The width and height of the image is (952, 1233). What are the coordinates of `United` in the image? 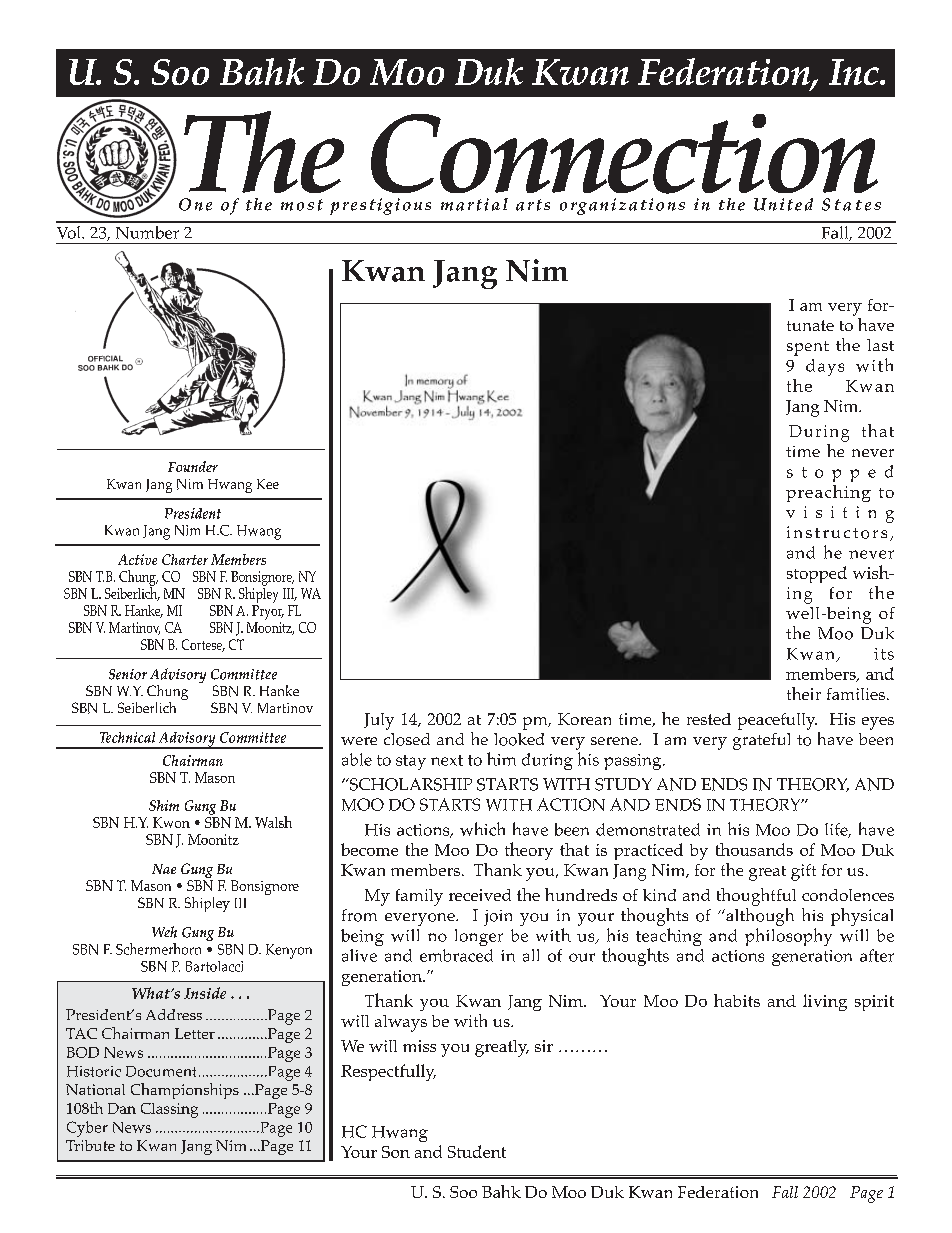 It's located at (783, 204).
